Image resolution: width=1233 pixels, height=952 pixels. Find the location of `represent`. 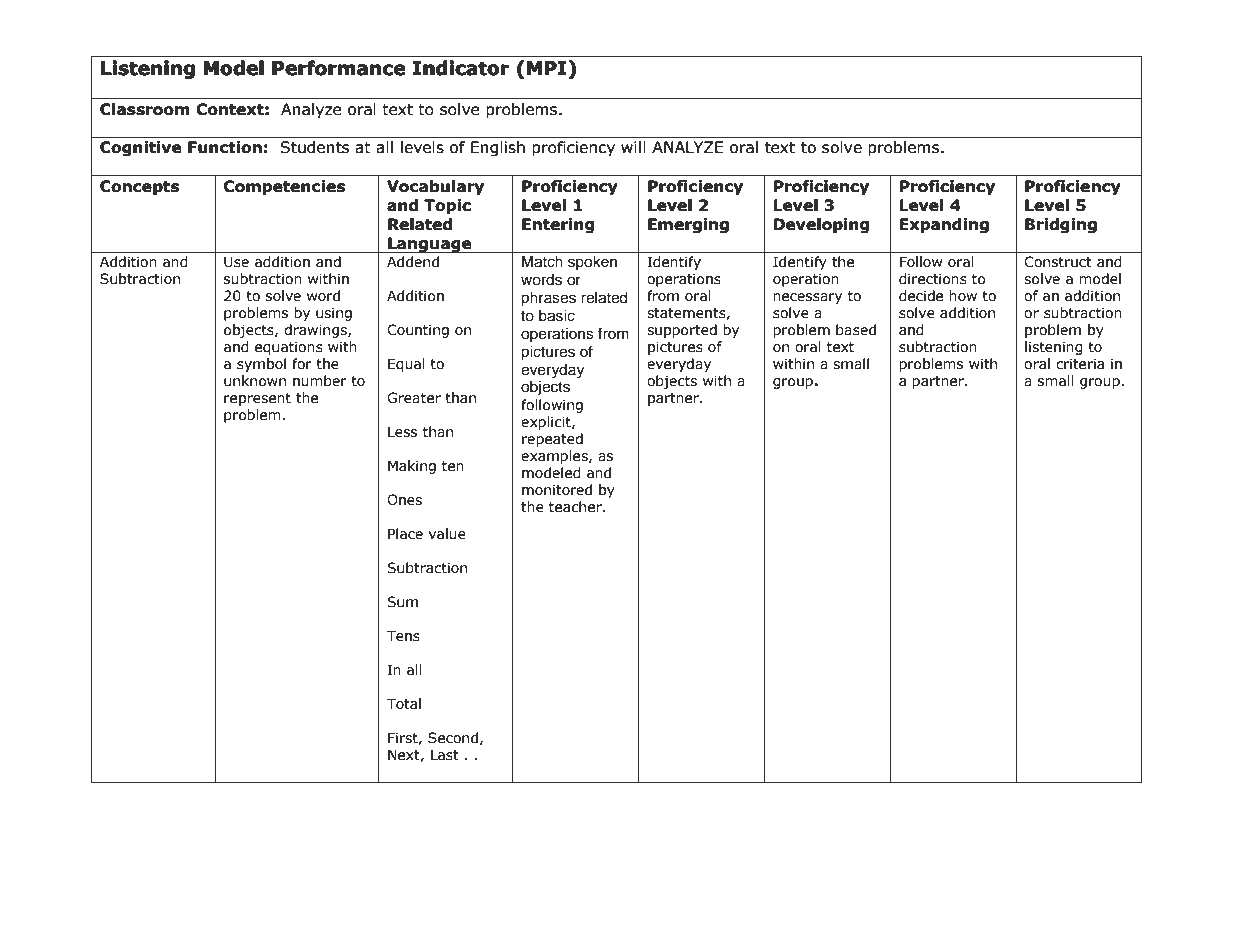

represent is located at coordinates (257, 399).
